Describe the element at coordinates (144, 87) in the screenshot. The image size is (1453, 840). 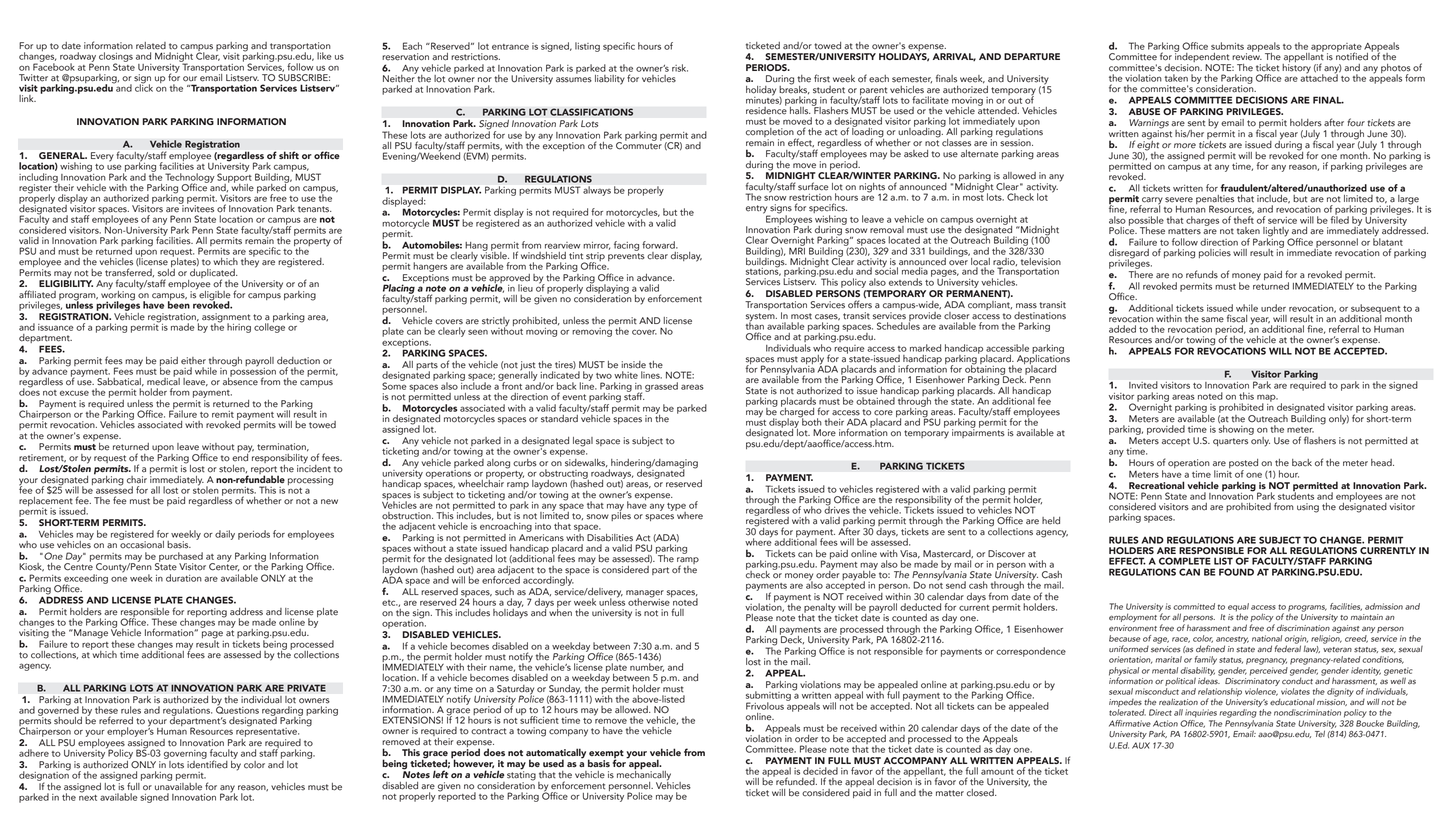
I see `click` at that location.
